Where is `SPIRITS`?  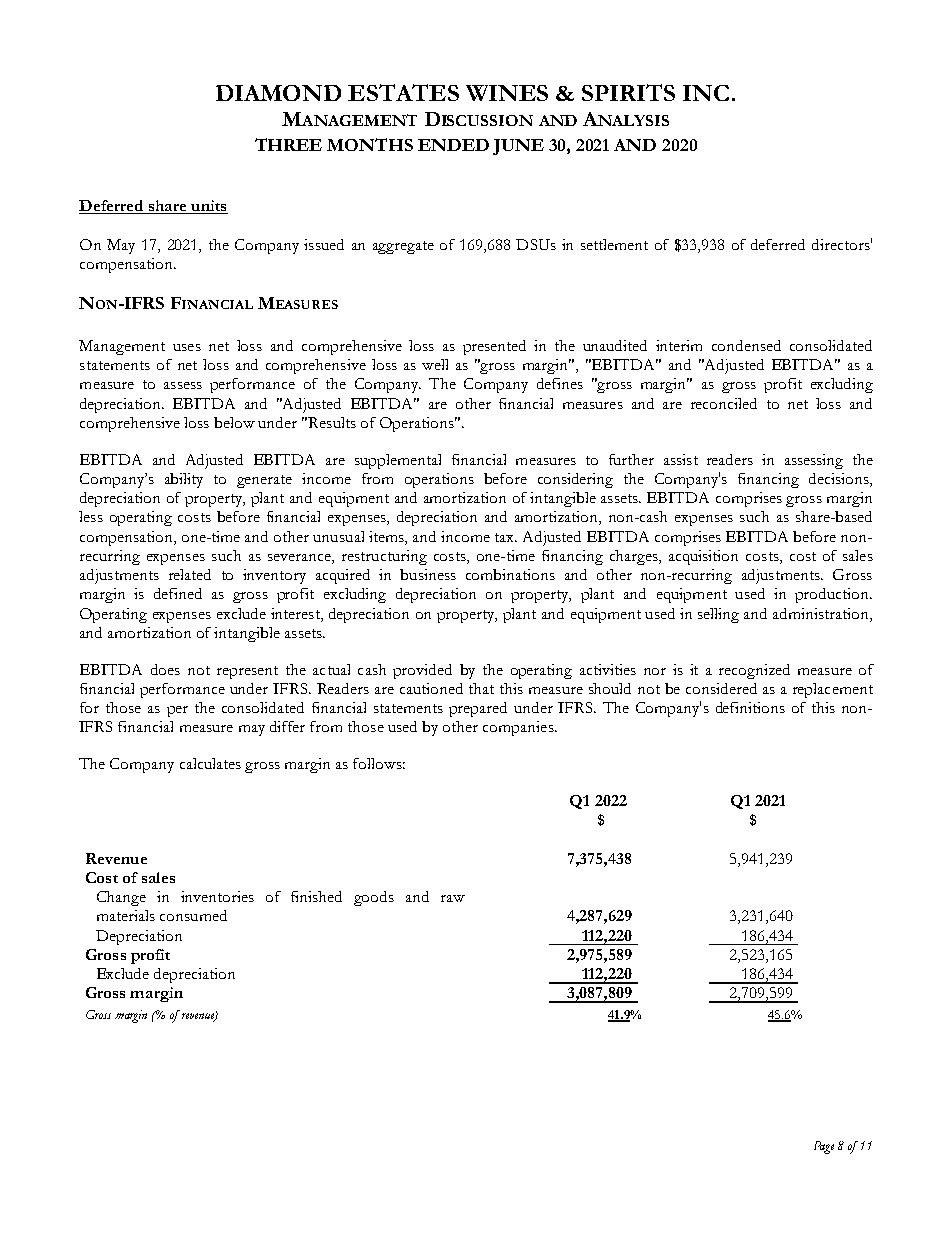
SPIRITS is located at coordinates (628, 92).
